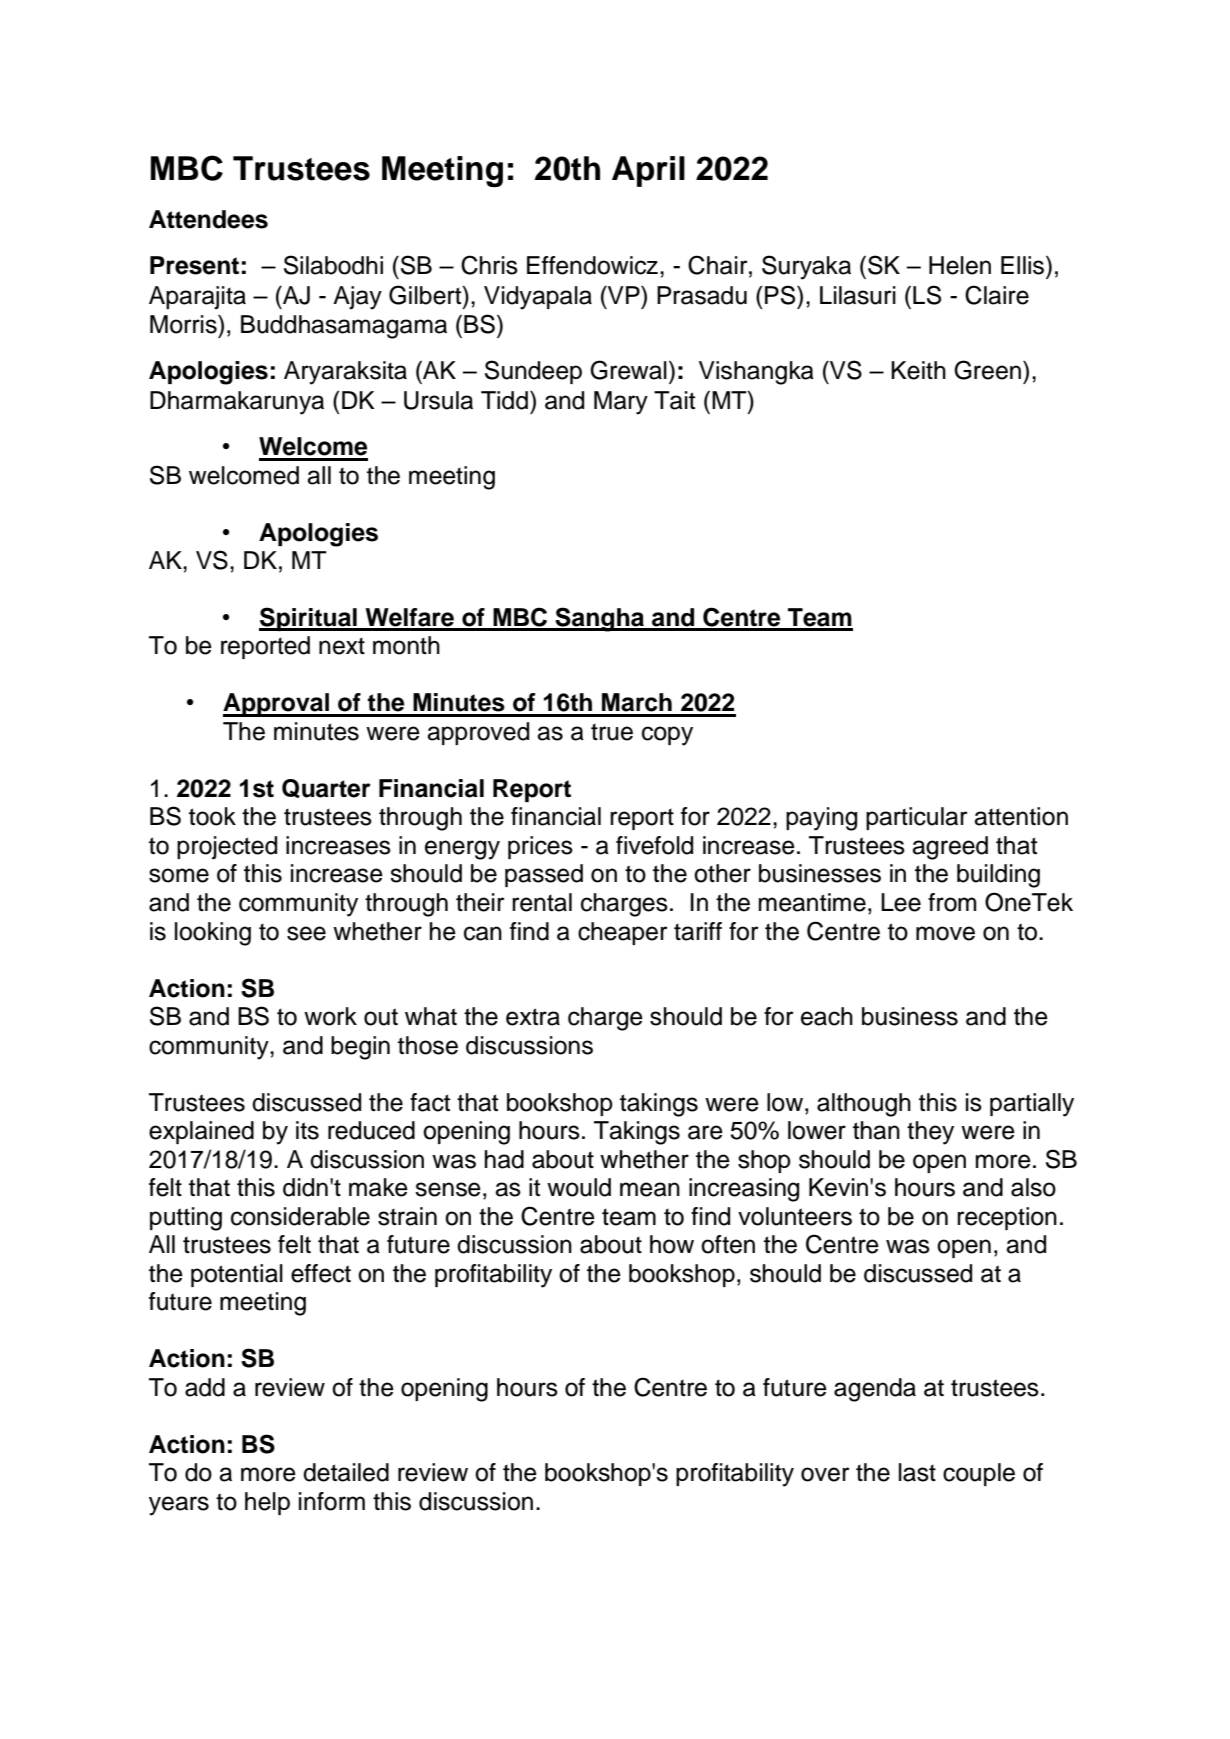 The width and height of the screenshot is (1230, 1739). What do you see at coordinates (918, 370) in the screenshot?
I see `Keith` at bounding box center [918, 370].
